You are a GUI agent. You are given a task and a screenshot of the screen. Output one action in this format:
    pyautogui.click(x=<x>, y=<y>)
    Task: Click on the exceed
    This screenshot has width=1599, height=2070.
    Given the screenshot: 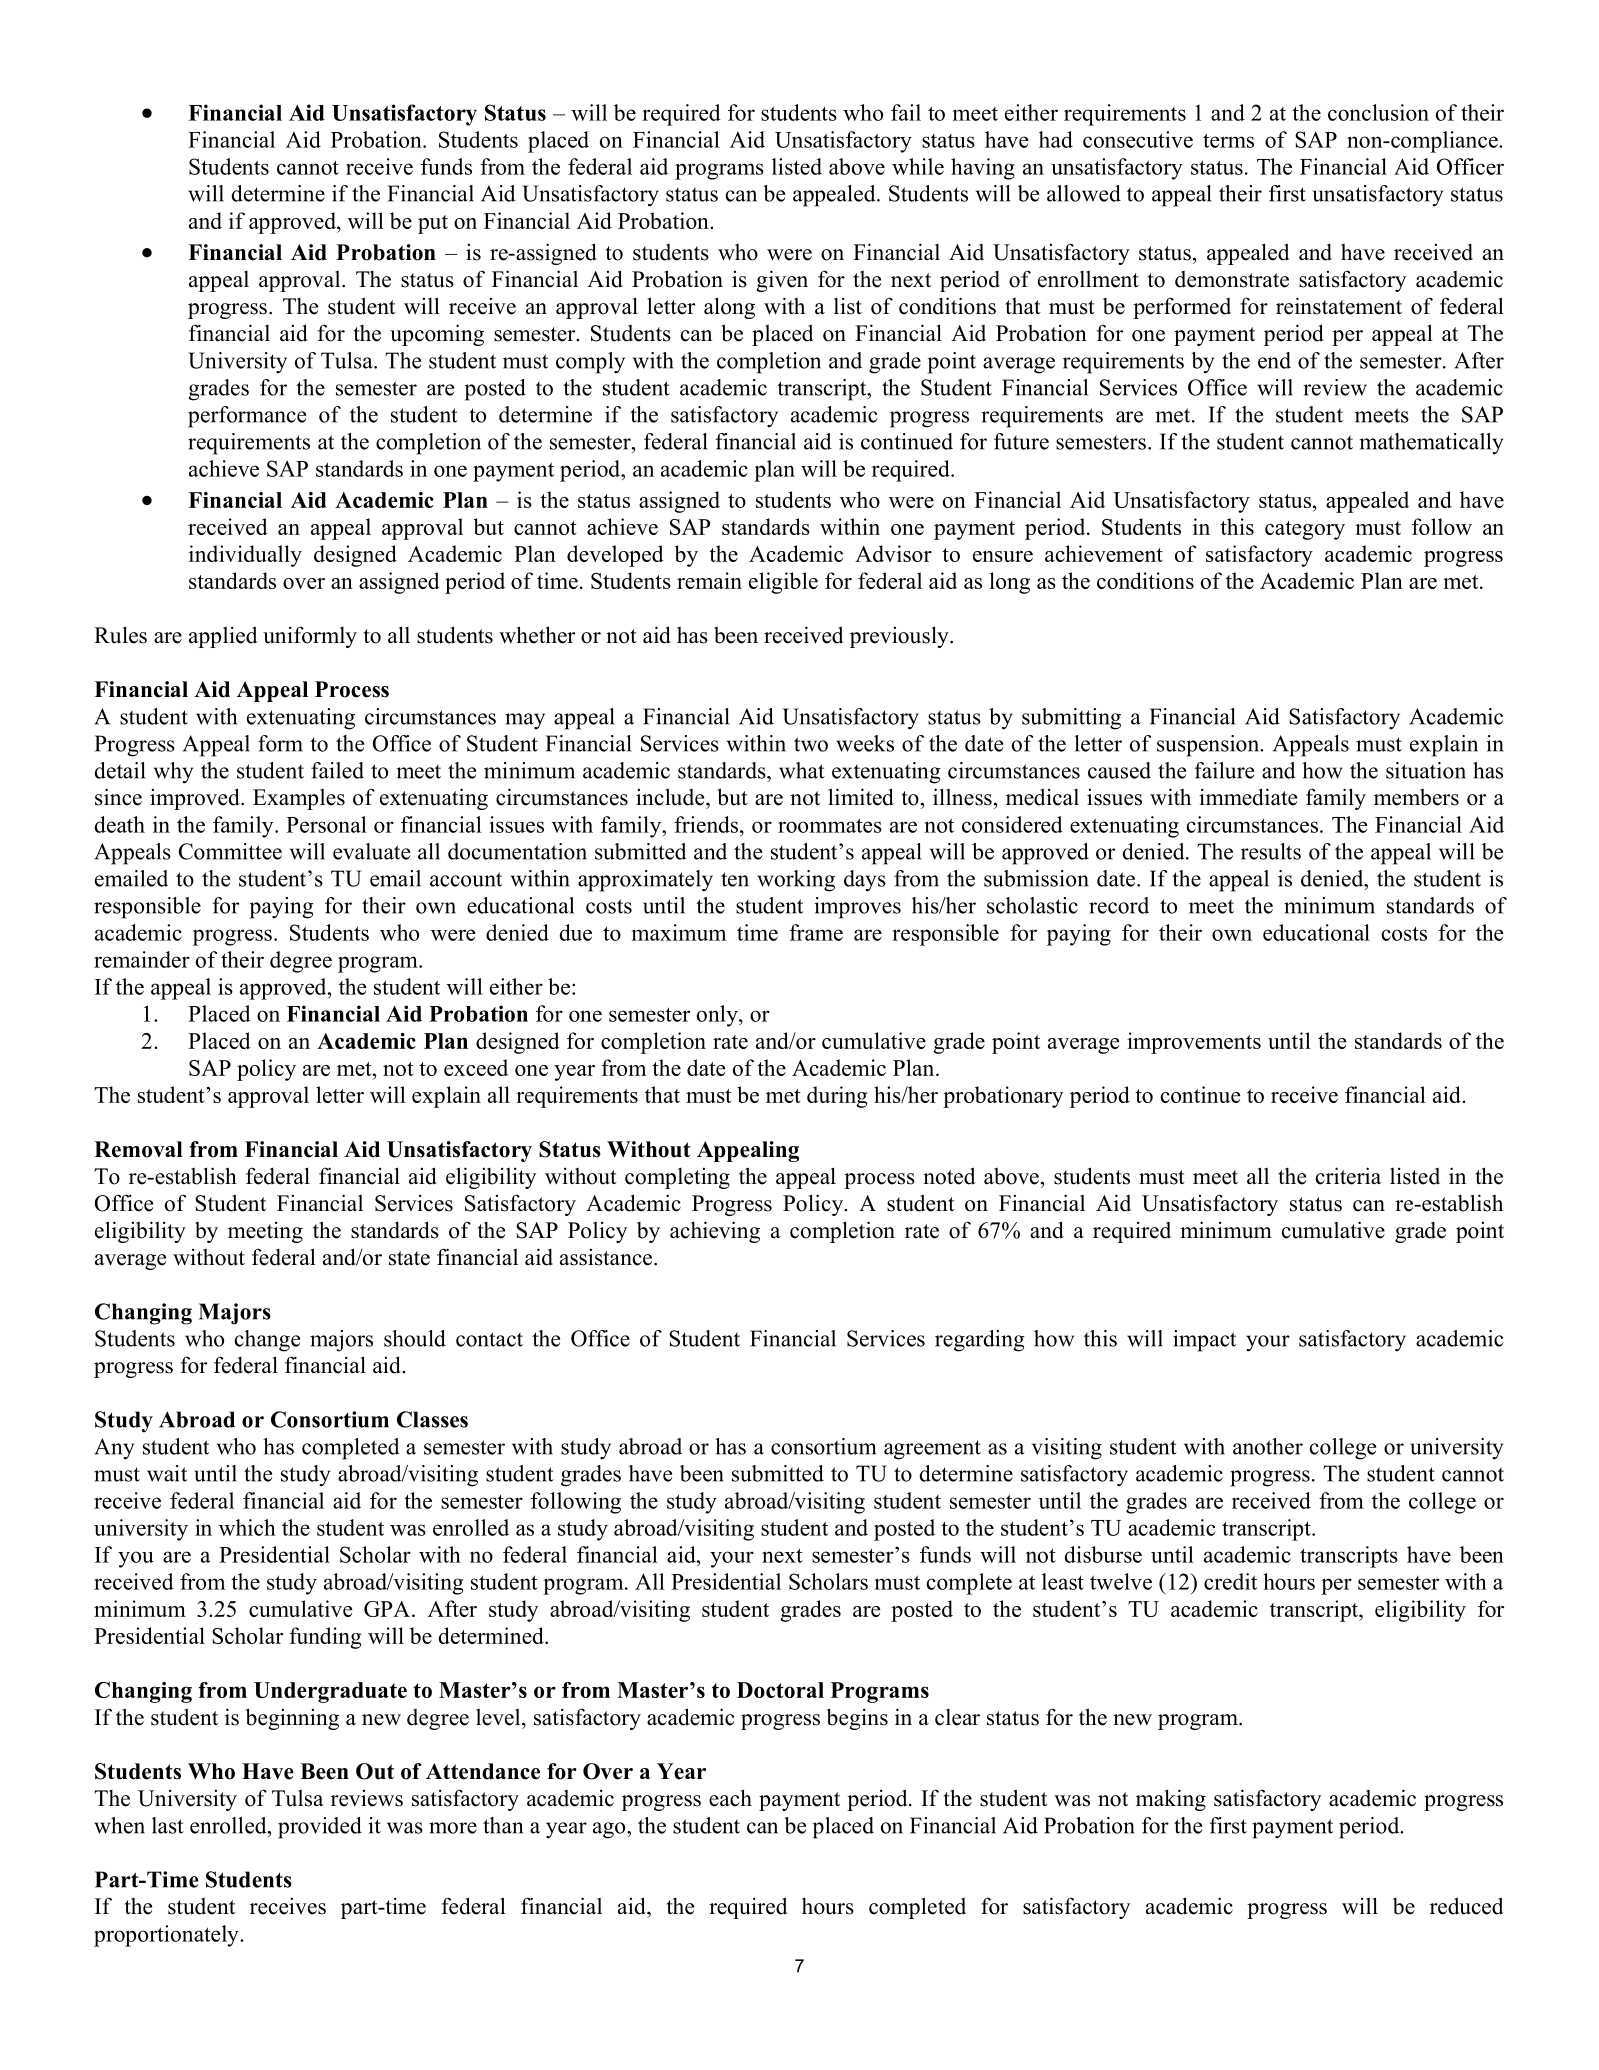 What is the action you would take?
    pyautogui.click(x=476, y=1067)
